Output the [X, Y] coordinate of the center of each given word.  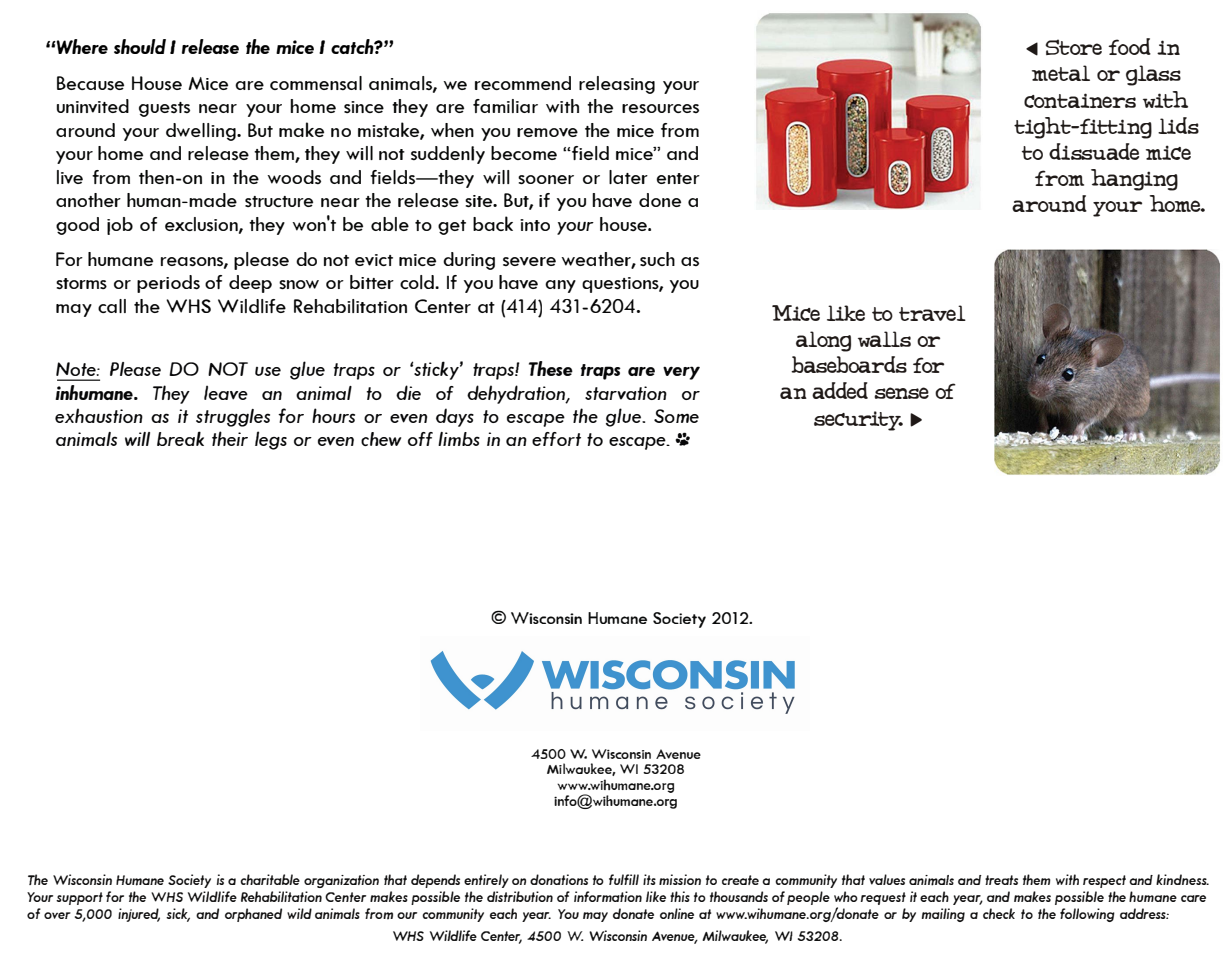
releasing [617, 85]
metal [1061, 73]
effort [556, 439]
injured [139, 915]
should [140, 46]
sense [901, 393]
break [180, 438]
